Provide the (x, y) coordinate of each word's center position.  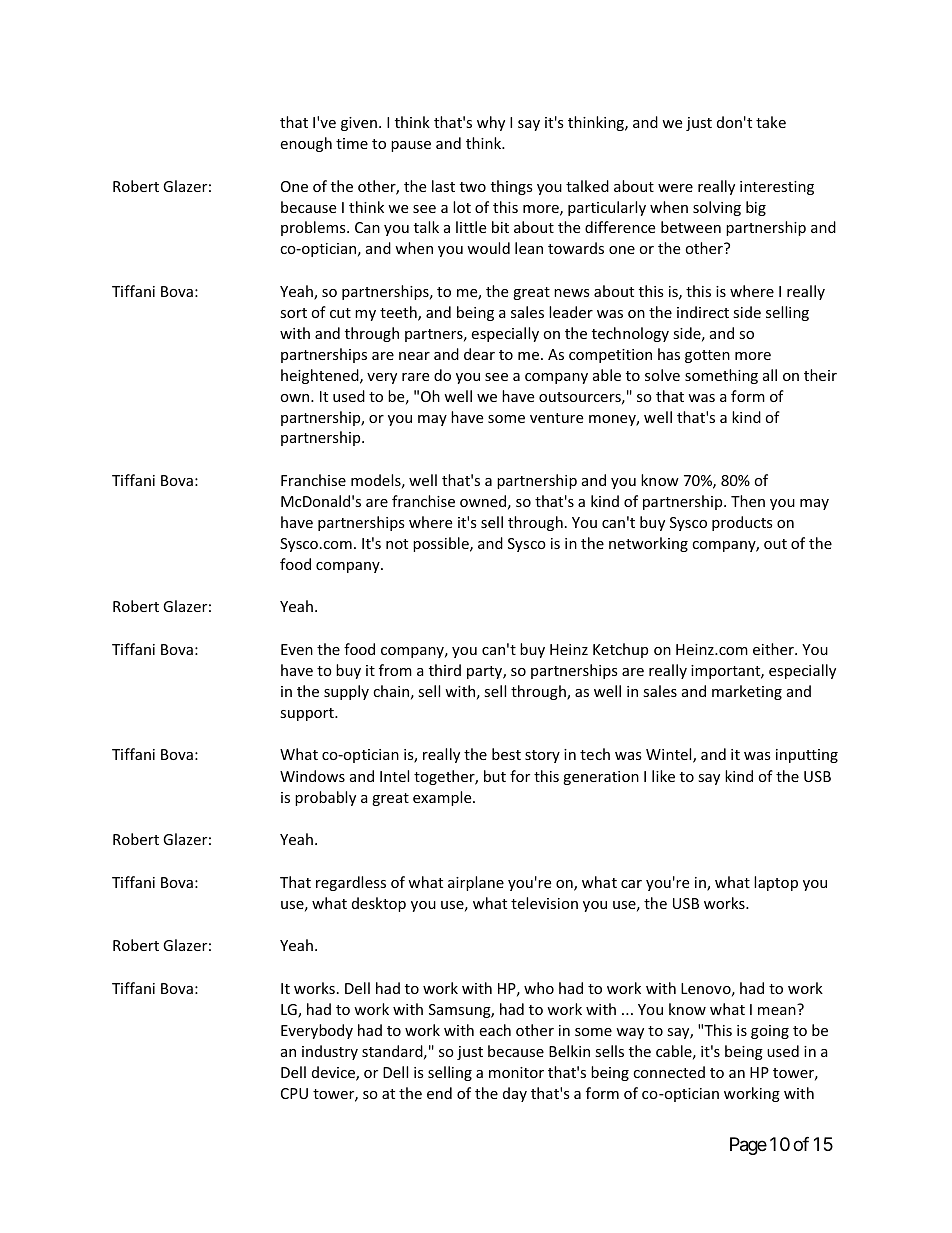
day (515, 1094)
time (352, 143)
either (774, 649)
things (512, 187)
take (771, 122)
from (395, 670)
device (334, 1073)
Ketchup (620, 650)
